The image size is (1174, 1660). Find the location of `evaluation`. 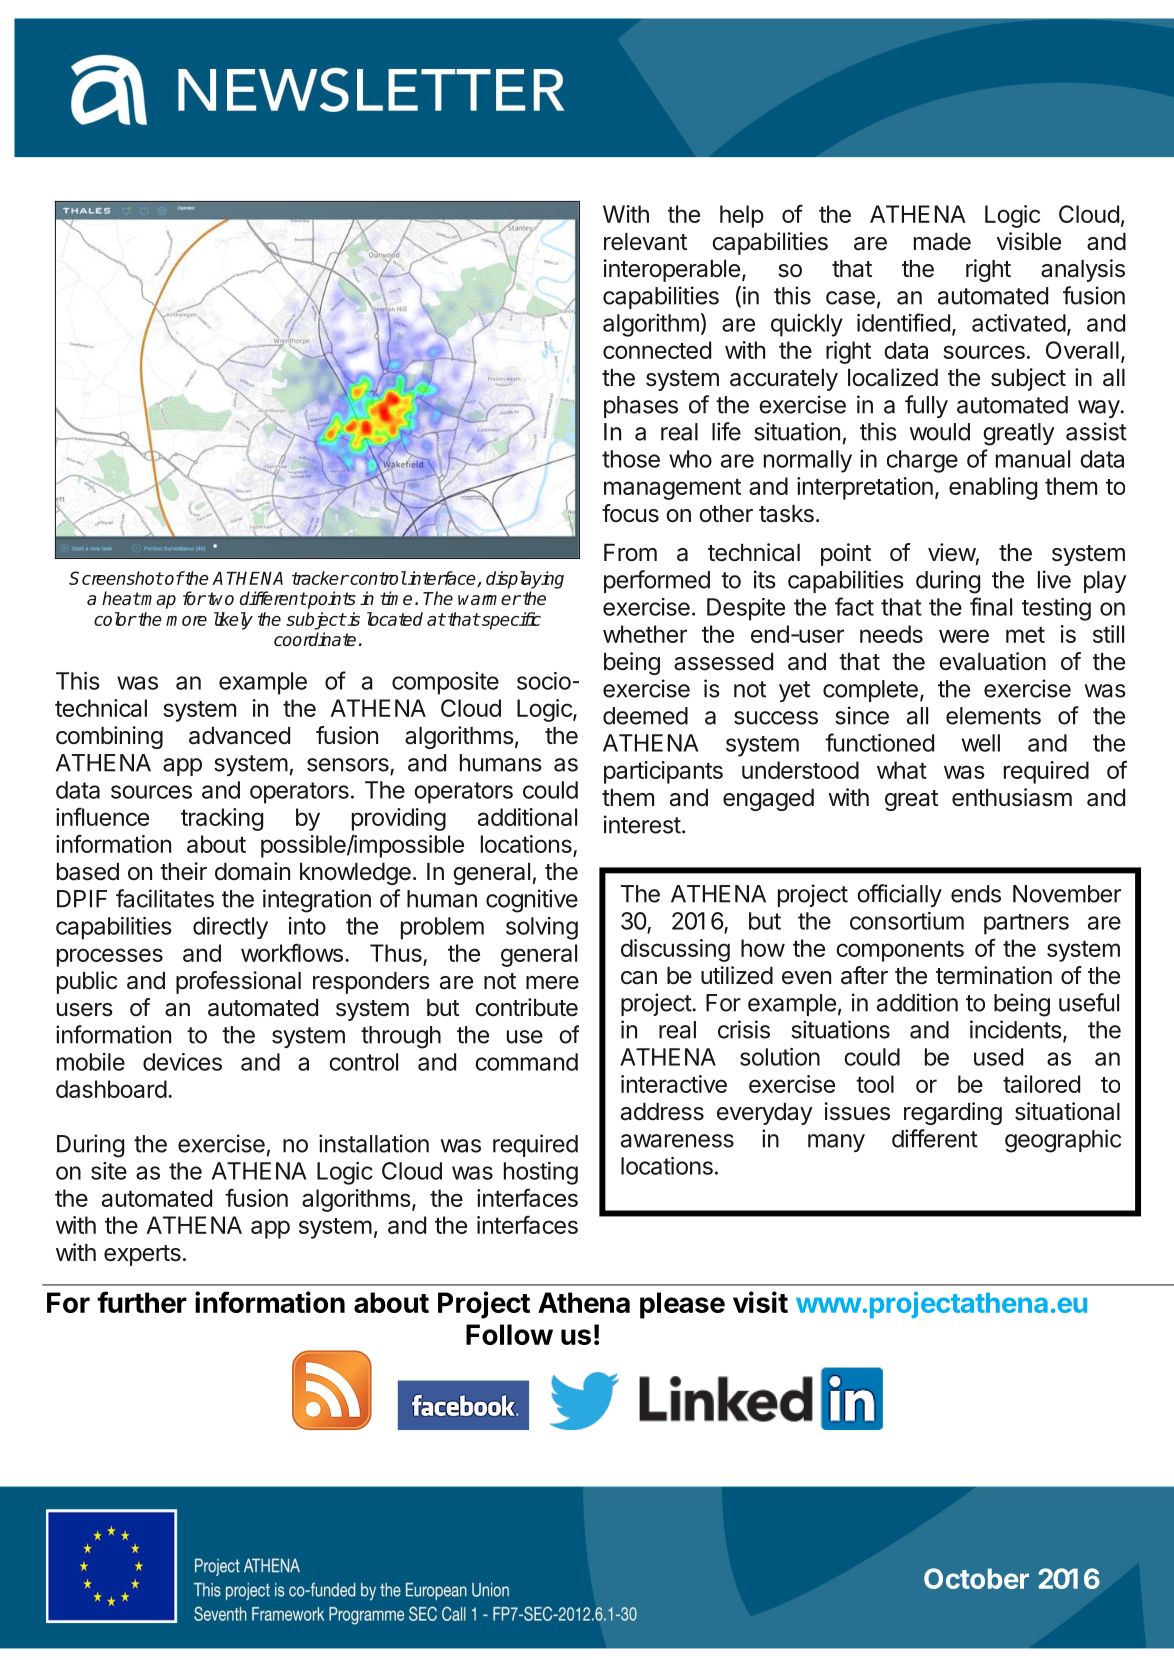

evaluation is located at coordinates (992, 661).
